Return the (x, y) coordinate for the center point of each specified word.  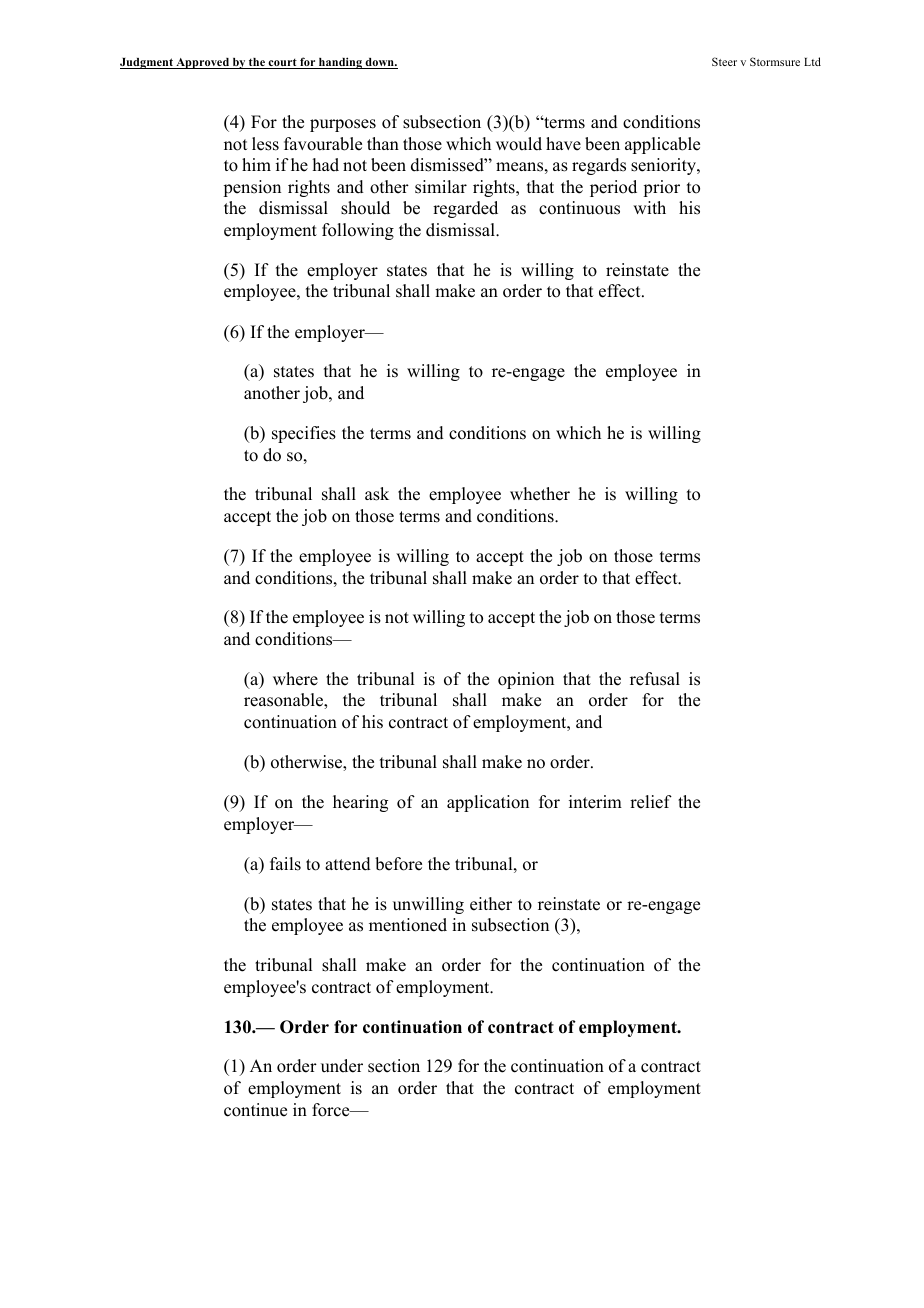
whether (540, 494)
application (488, 803)
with (649, 207)
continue (255, 1110)
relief (651, 802)
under (342, 1066)
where (295, 679)
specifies (304, 434)
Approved (202, 63)
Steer (724, 61)
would (519, 144)
